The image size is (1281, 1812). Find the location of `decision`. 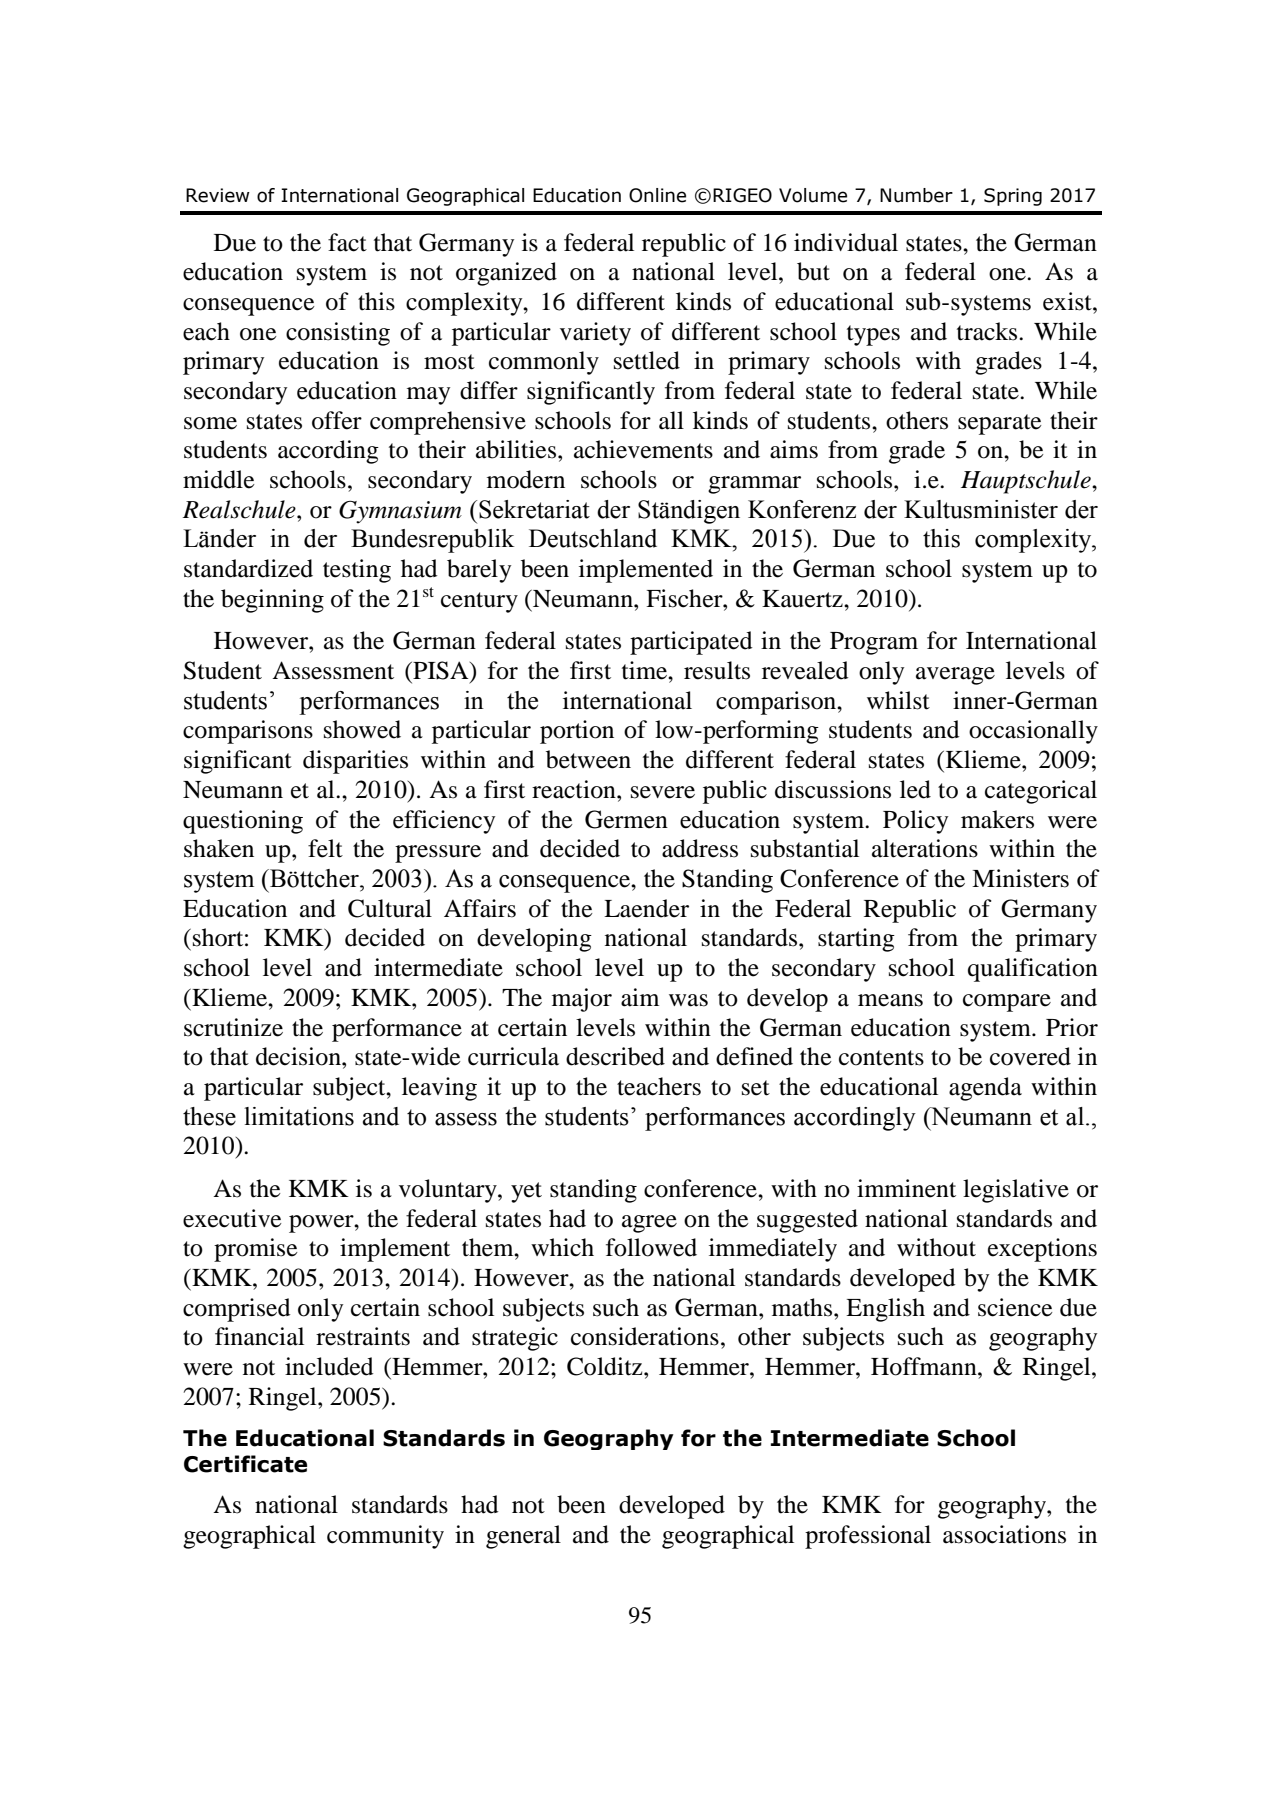

decision is located at coordinates (299, 1056).
